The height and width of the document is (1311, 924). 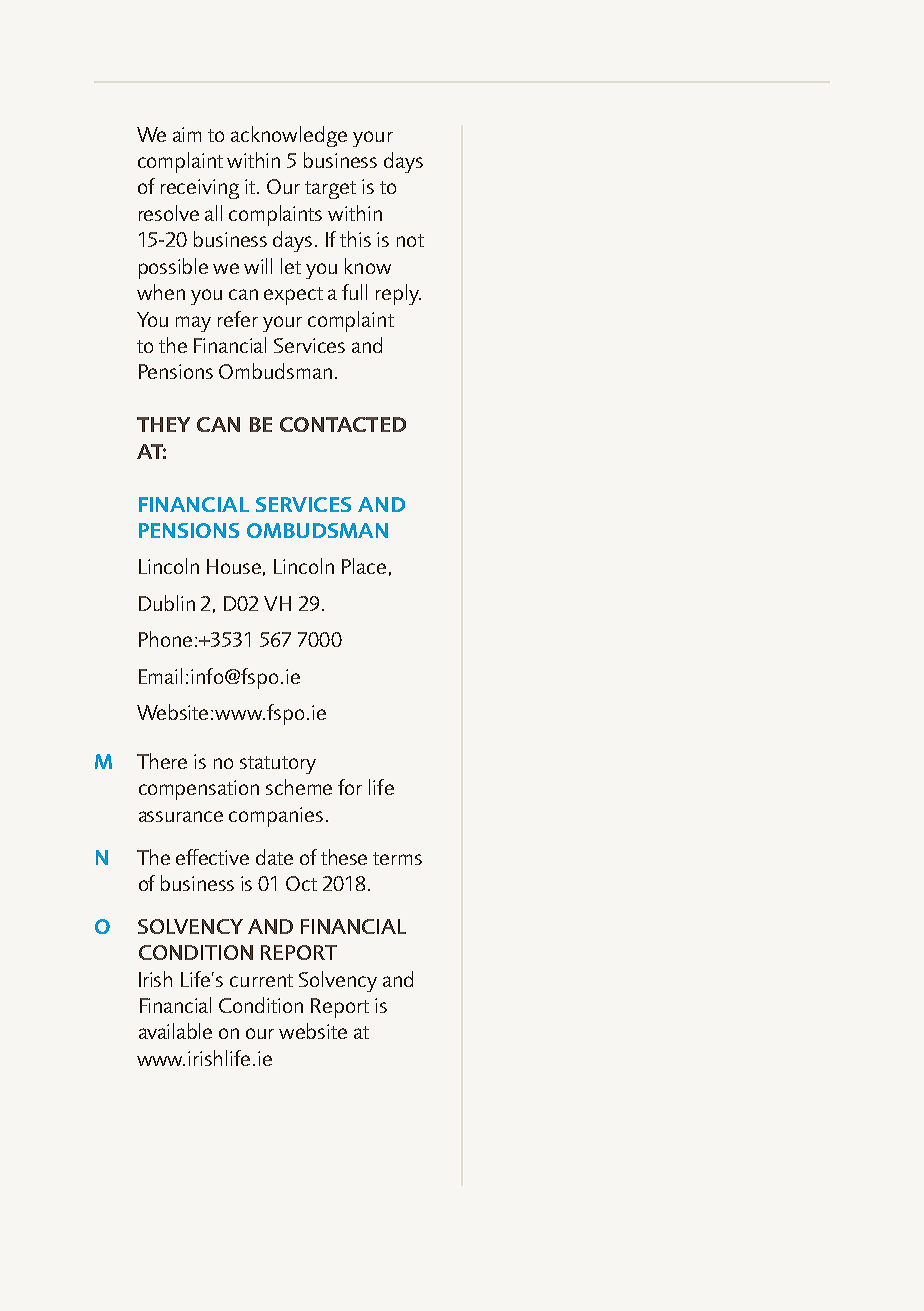 What do you see at coordinates (355, 239) in the document?
I see `this` at bounding box center [355, 239].
